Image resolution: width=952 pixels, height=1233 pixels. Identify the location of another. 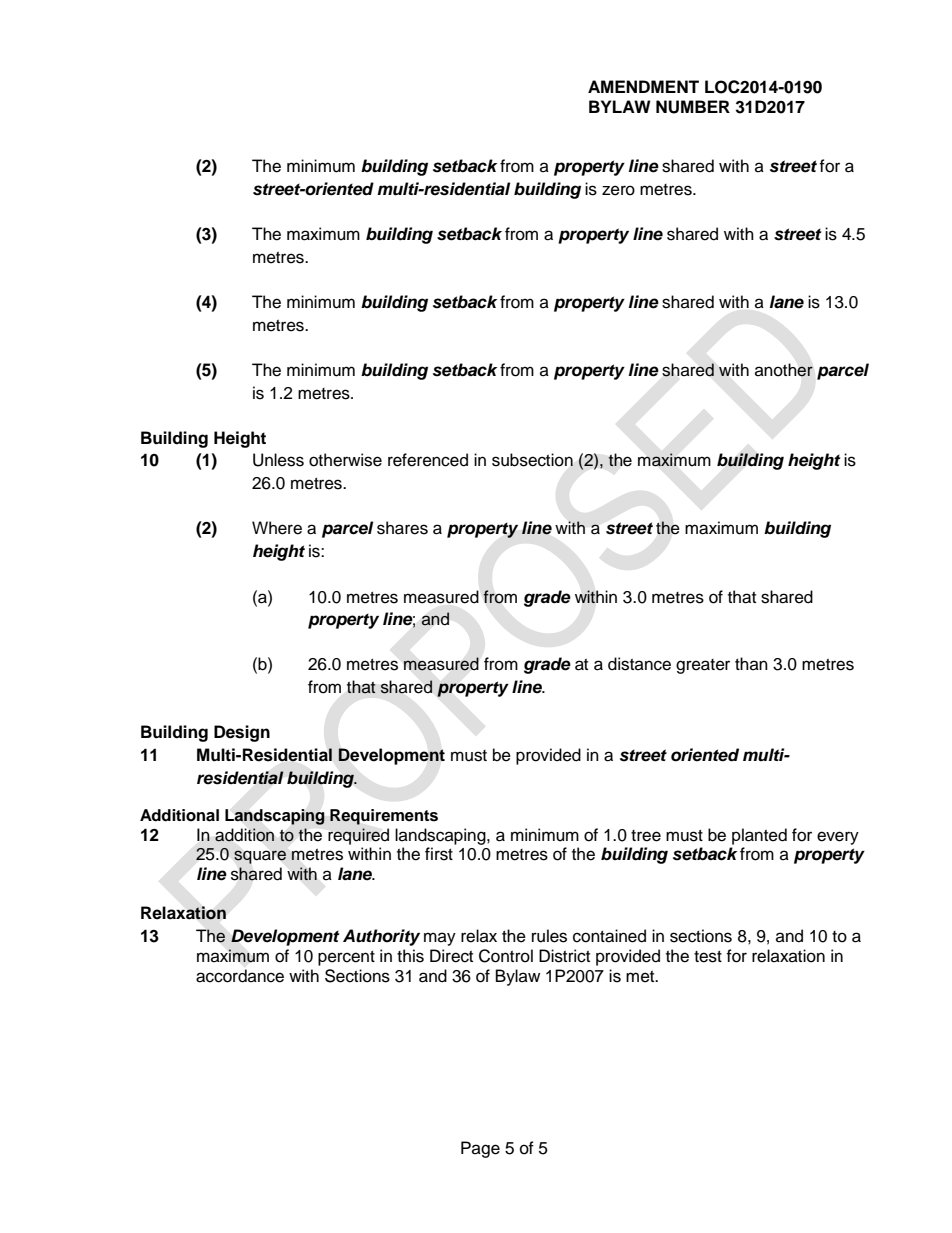
(784, 370).
